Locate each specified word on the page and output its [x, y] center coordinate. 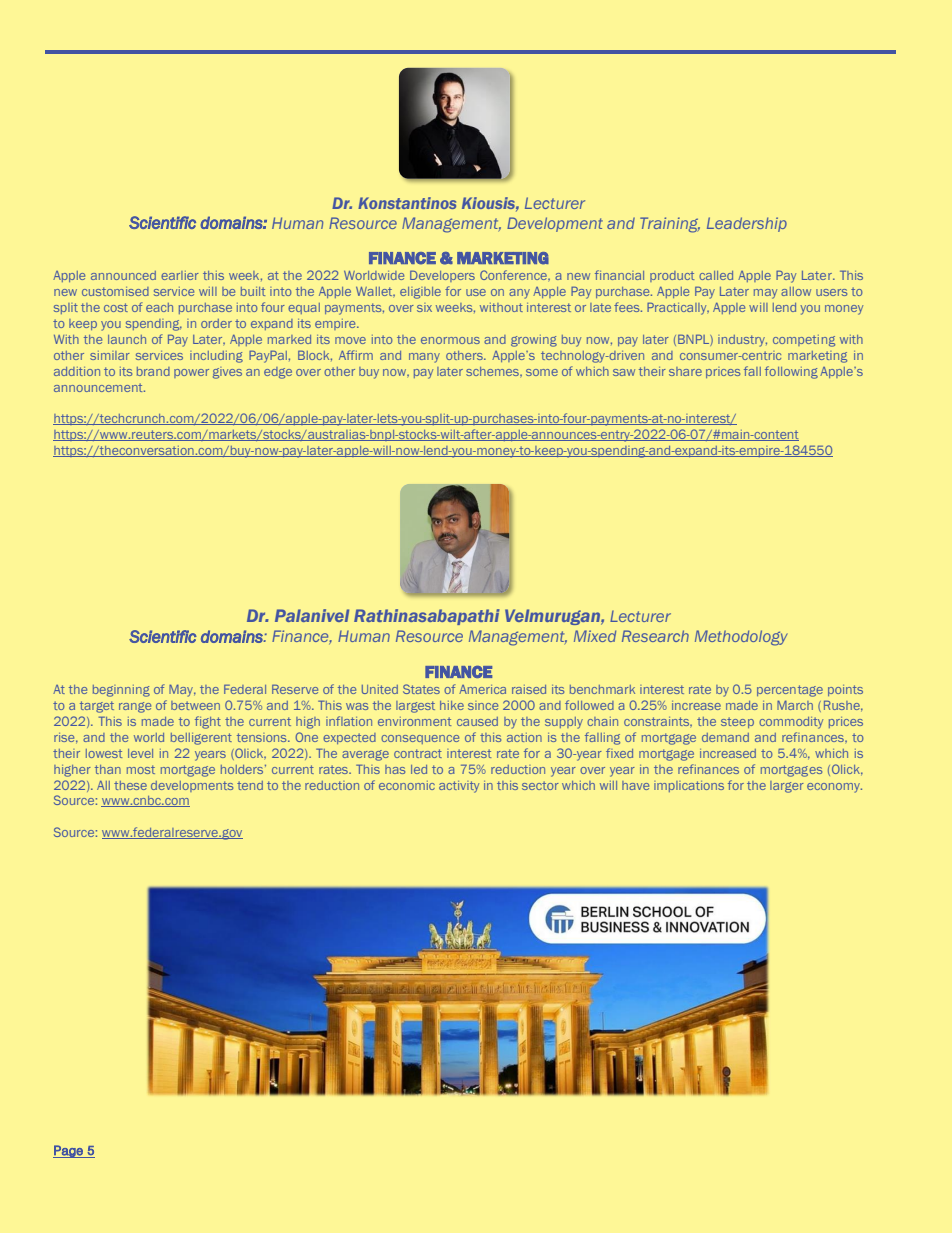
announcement [99, 387]
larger [787, 787]
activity [459, 787]
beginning [121, 691]
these [130, 785]
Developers [442, 276]
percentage [790, 691]
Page [69, 1151]
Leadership [747, 224]
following [791, 372]
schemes [493, 371]
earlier [180, 275]
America [482, 689]
